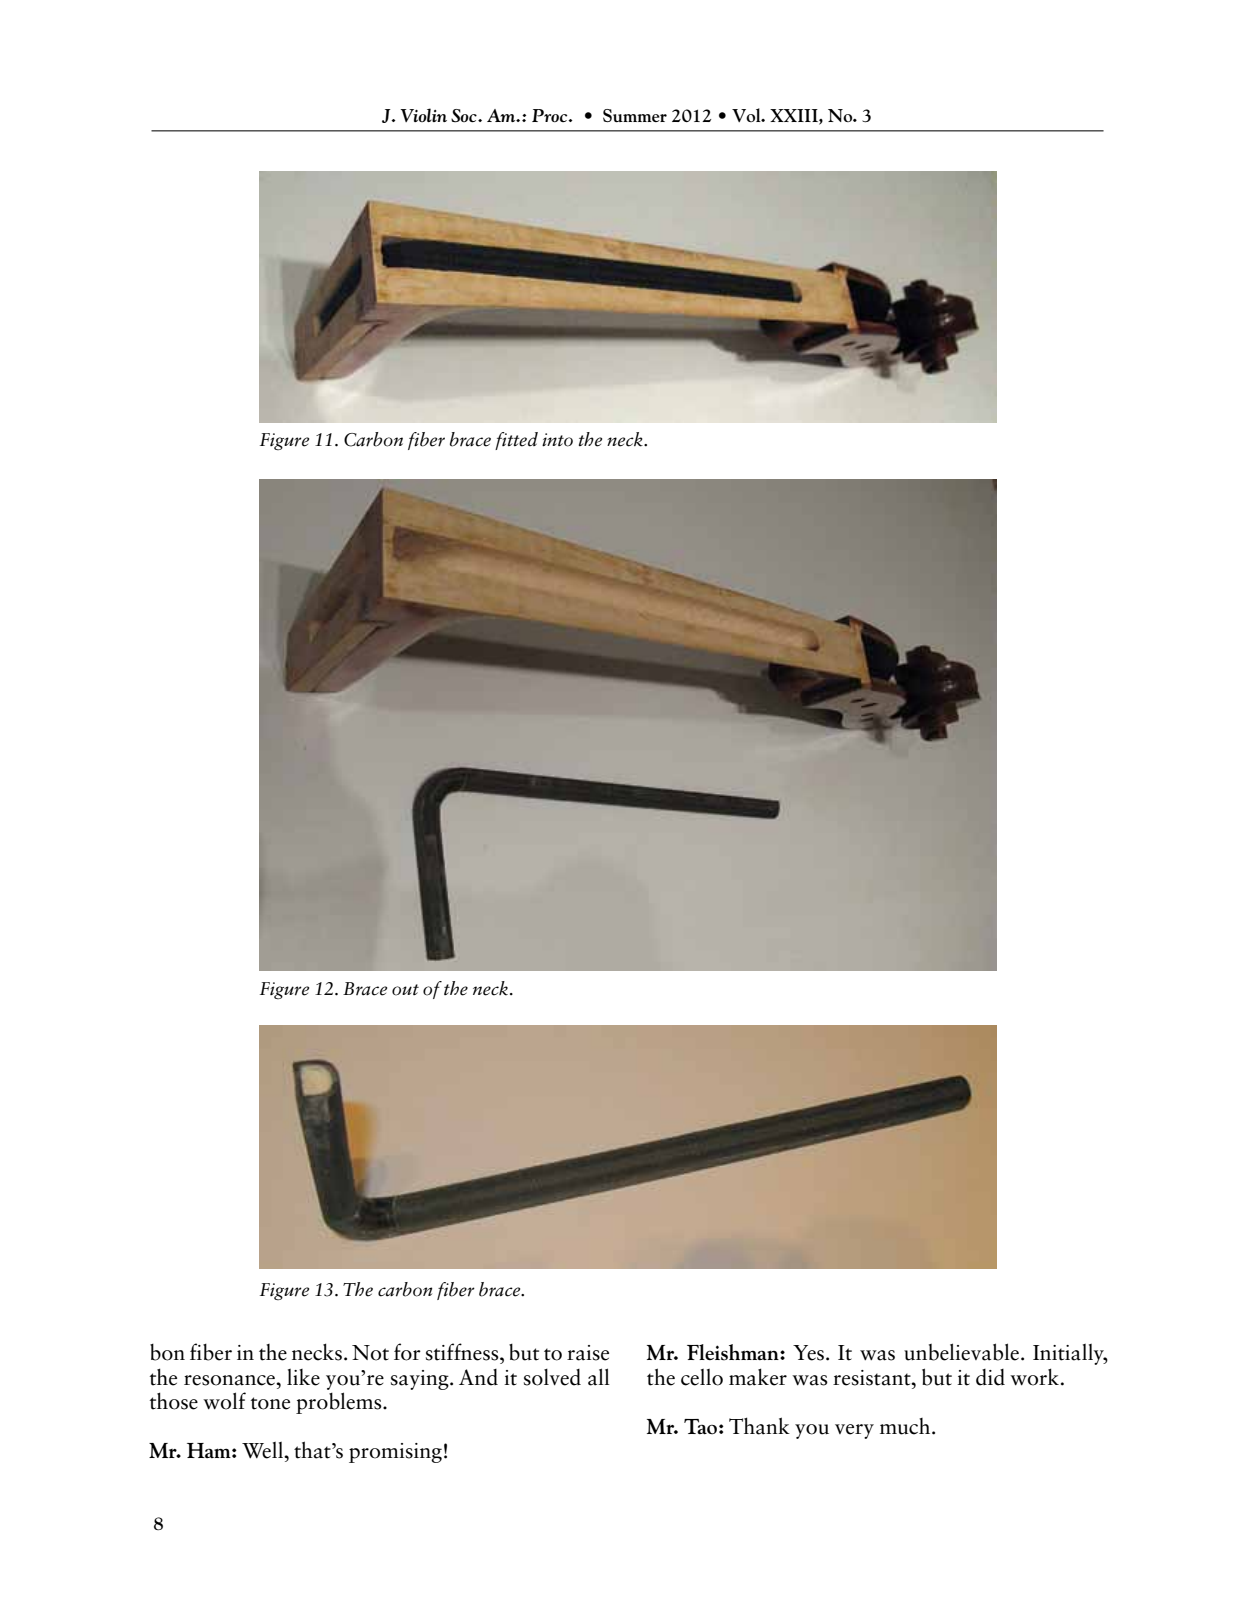 The image size is (1253, 1621). What do you see at coordinates (990, 1377) in the page?
I see `did` at bounding box center [990, 1377].
